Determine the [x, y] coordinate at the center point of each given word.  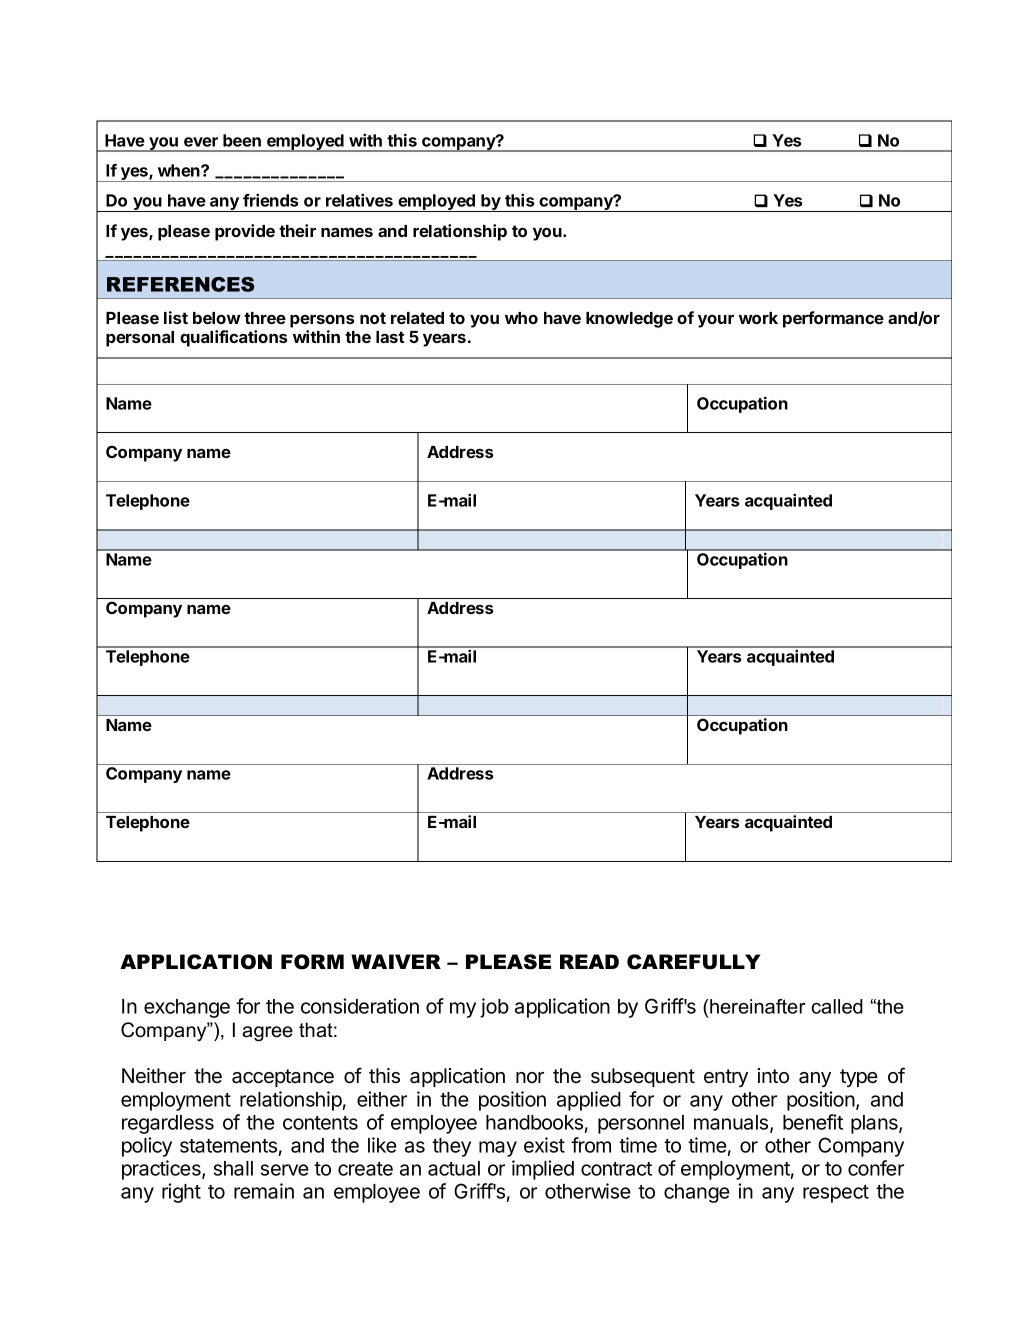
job [494, 1008]
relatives [359, 200]
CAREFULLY [694, 962]
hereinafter [758, 1006]
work [758, 318]
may [498, 1149]
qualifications [233, 338]
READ [589, 961]
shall [233, 1168]
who [521, 318]
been [242, 140]
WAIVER [396, 961]
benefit [813, 1122]
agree [267, 1034]
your [716, 321]
